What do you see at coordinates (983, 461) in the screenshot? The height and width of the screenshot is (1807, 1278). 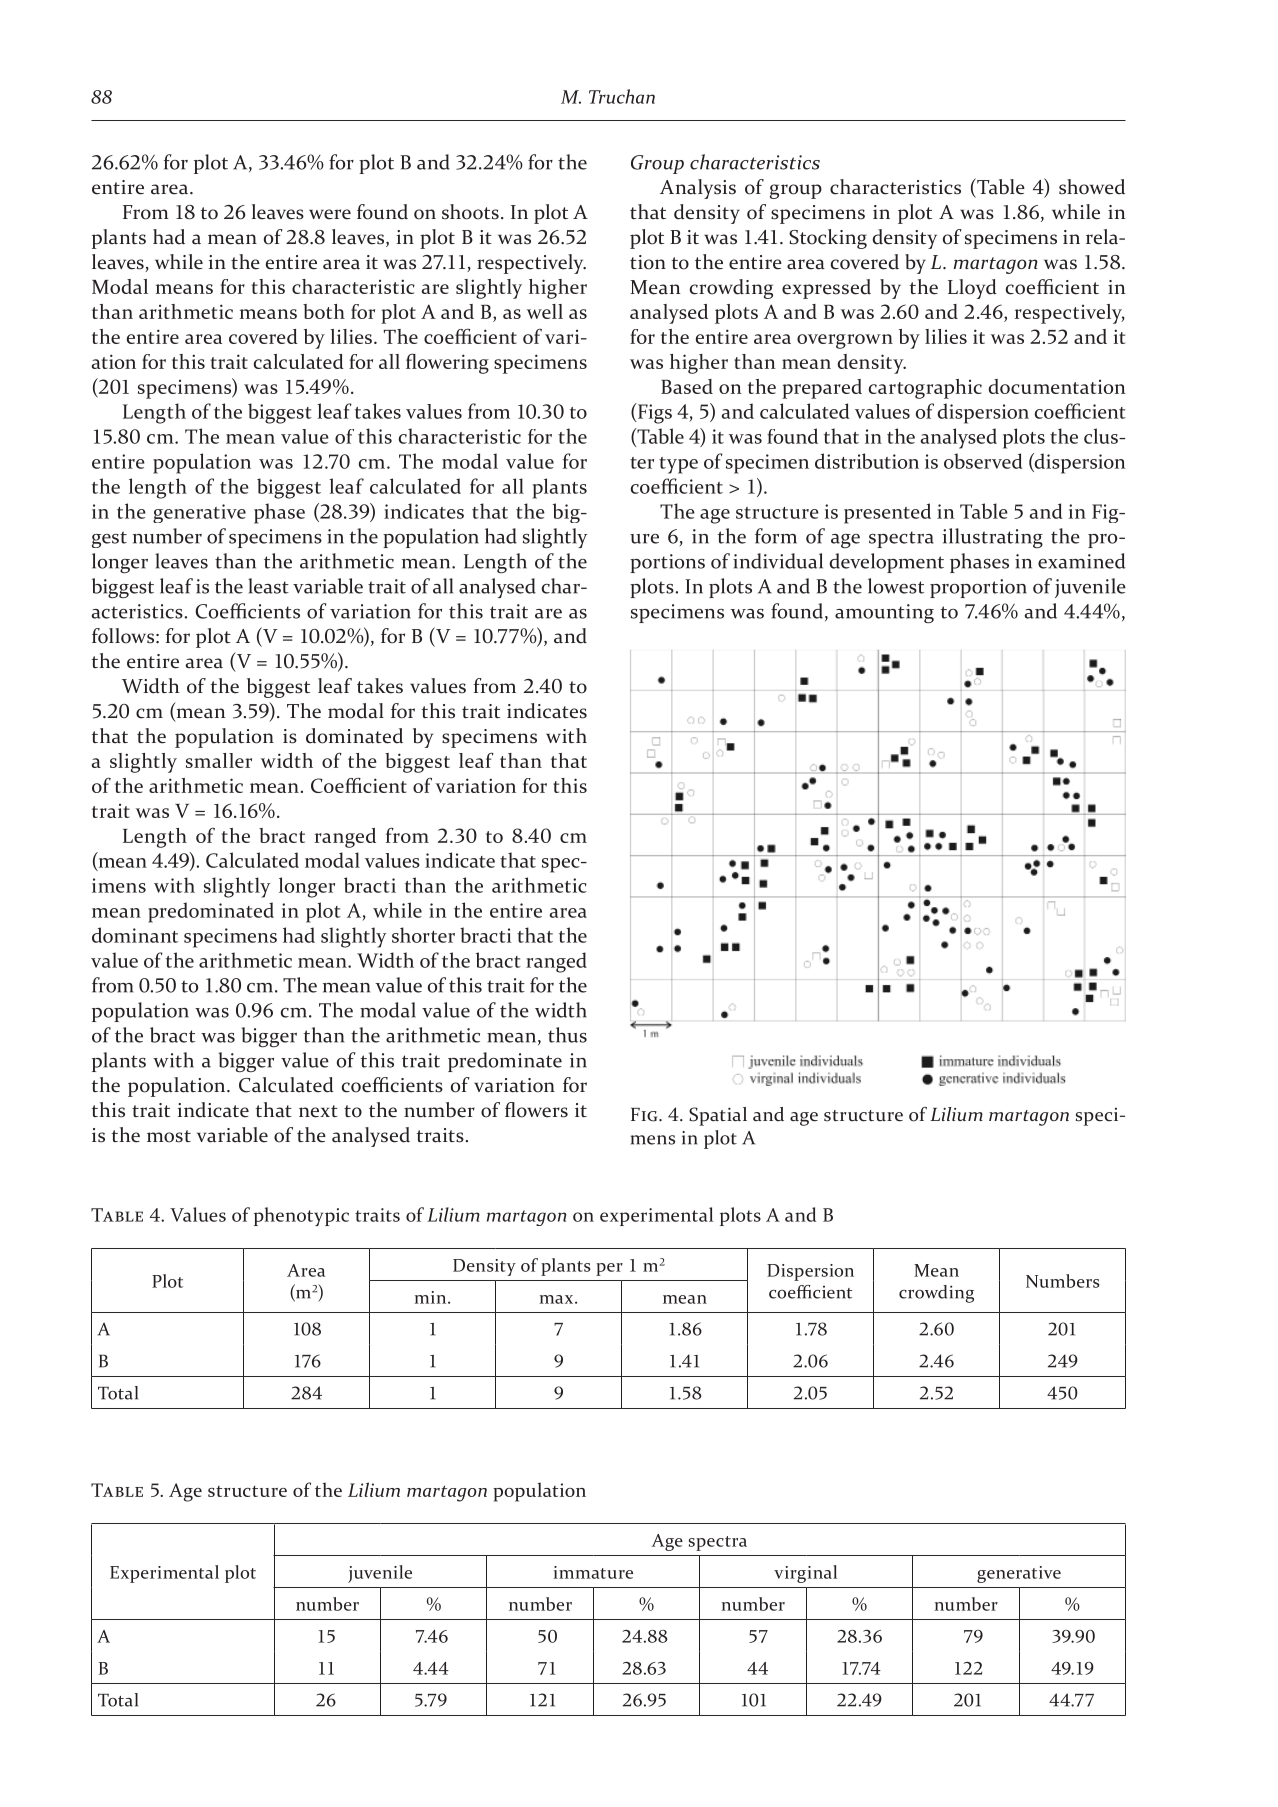 I see `observed` at bounding box center [983, 461].
